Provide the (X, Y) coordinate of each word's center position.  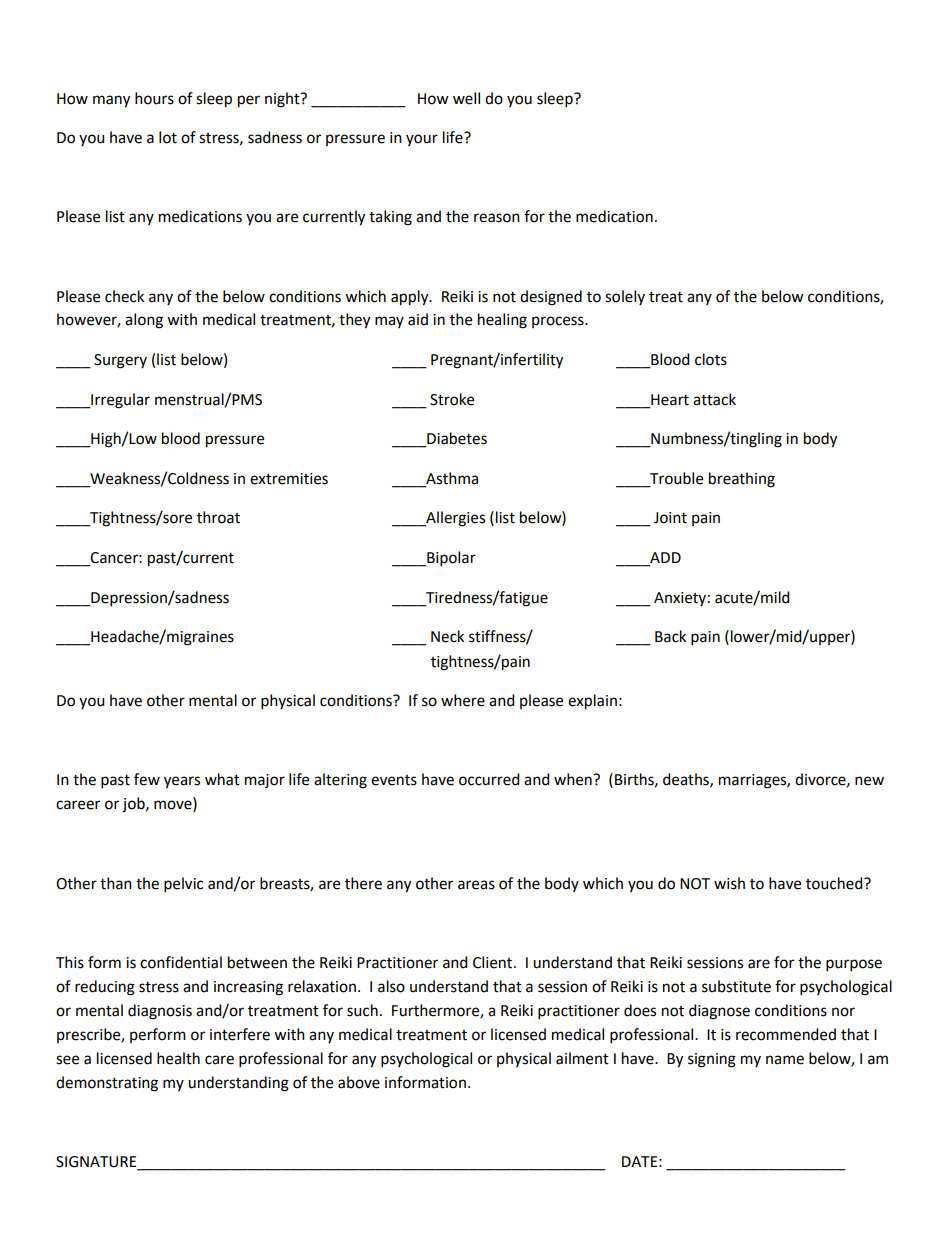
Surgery (120, 361)
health (178, 1058)
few (147, 779)
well (466, 98)
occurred (489, 779)
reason (497, 218)
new (869, 781)
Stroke (452, 399)
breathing (742, 480)
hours (154, 98)
